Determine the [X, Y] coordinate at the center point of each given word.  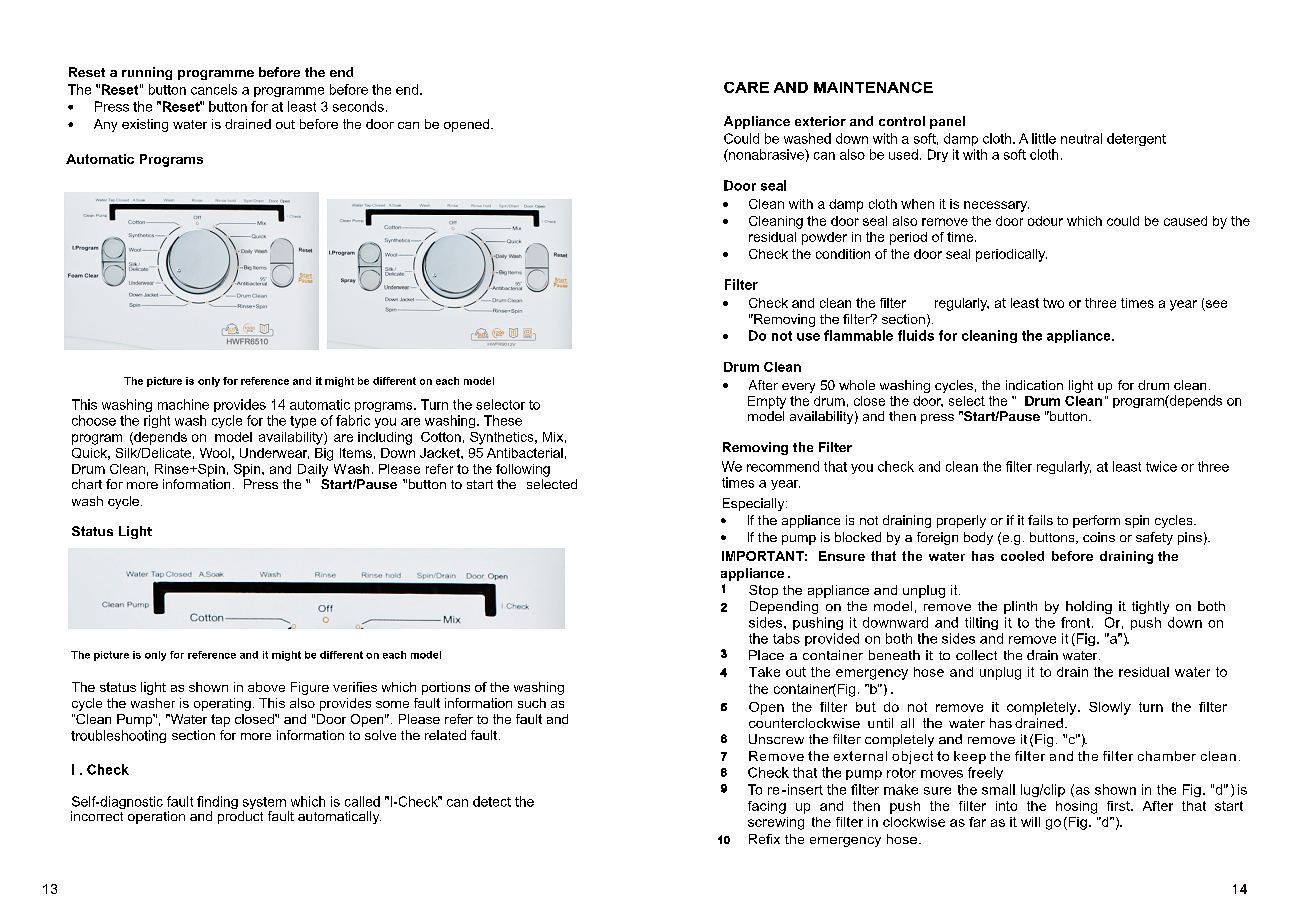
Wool [215, 453]
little [1044, 138]
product [240, 817]
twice [1161, 466]
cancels [214, 89]
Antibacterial [525, 453]
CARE [746, 87]
